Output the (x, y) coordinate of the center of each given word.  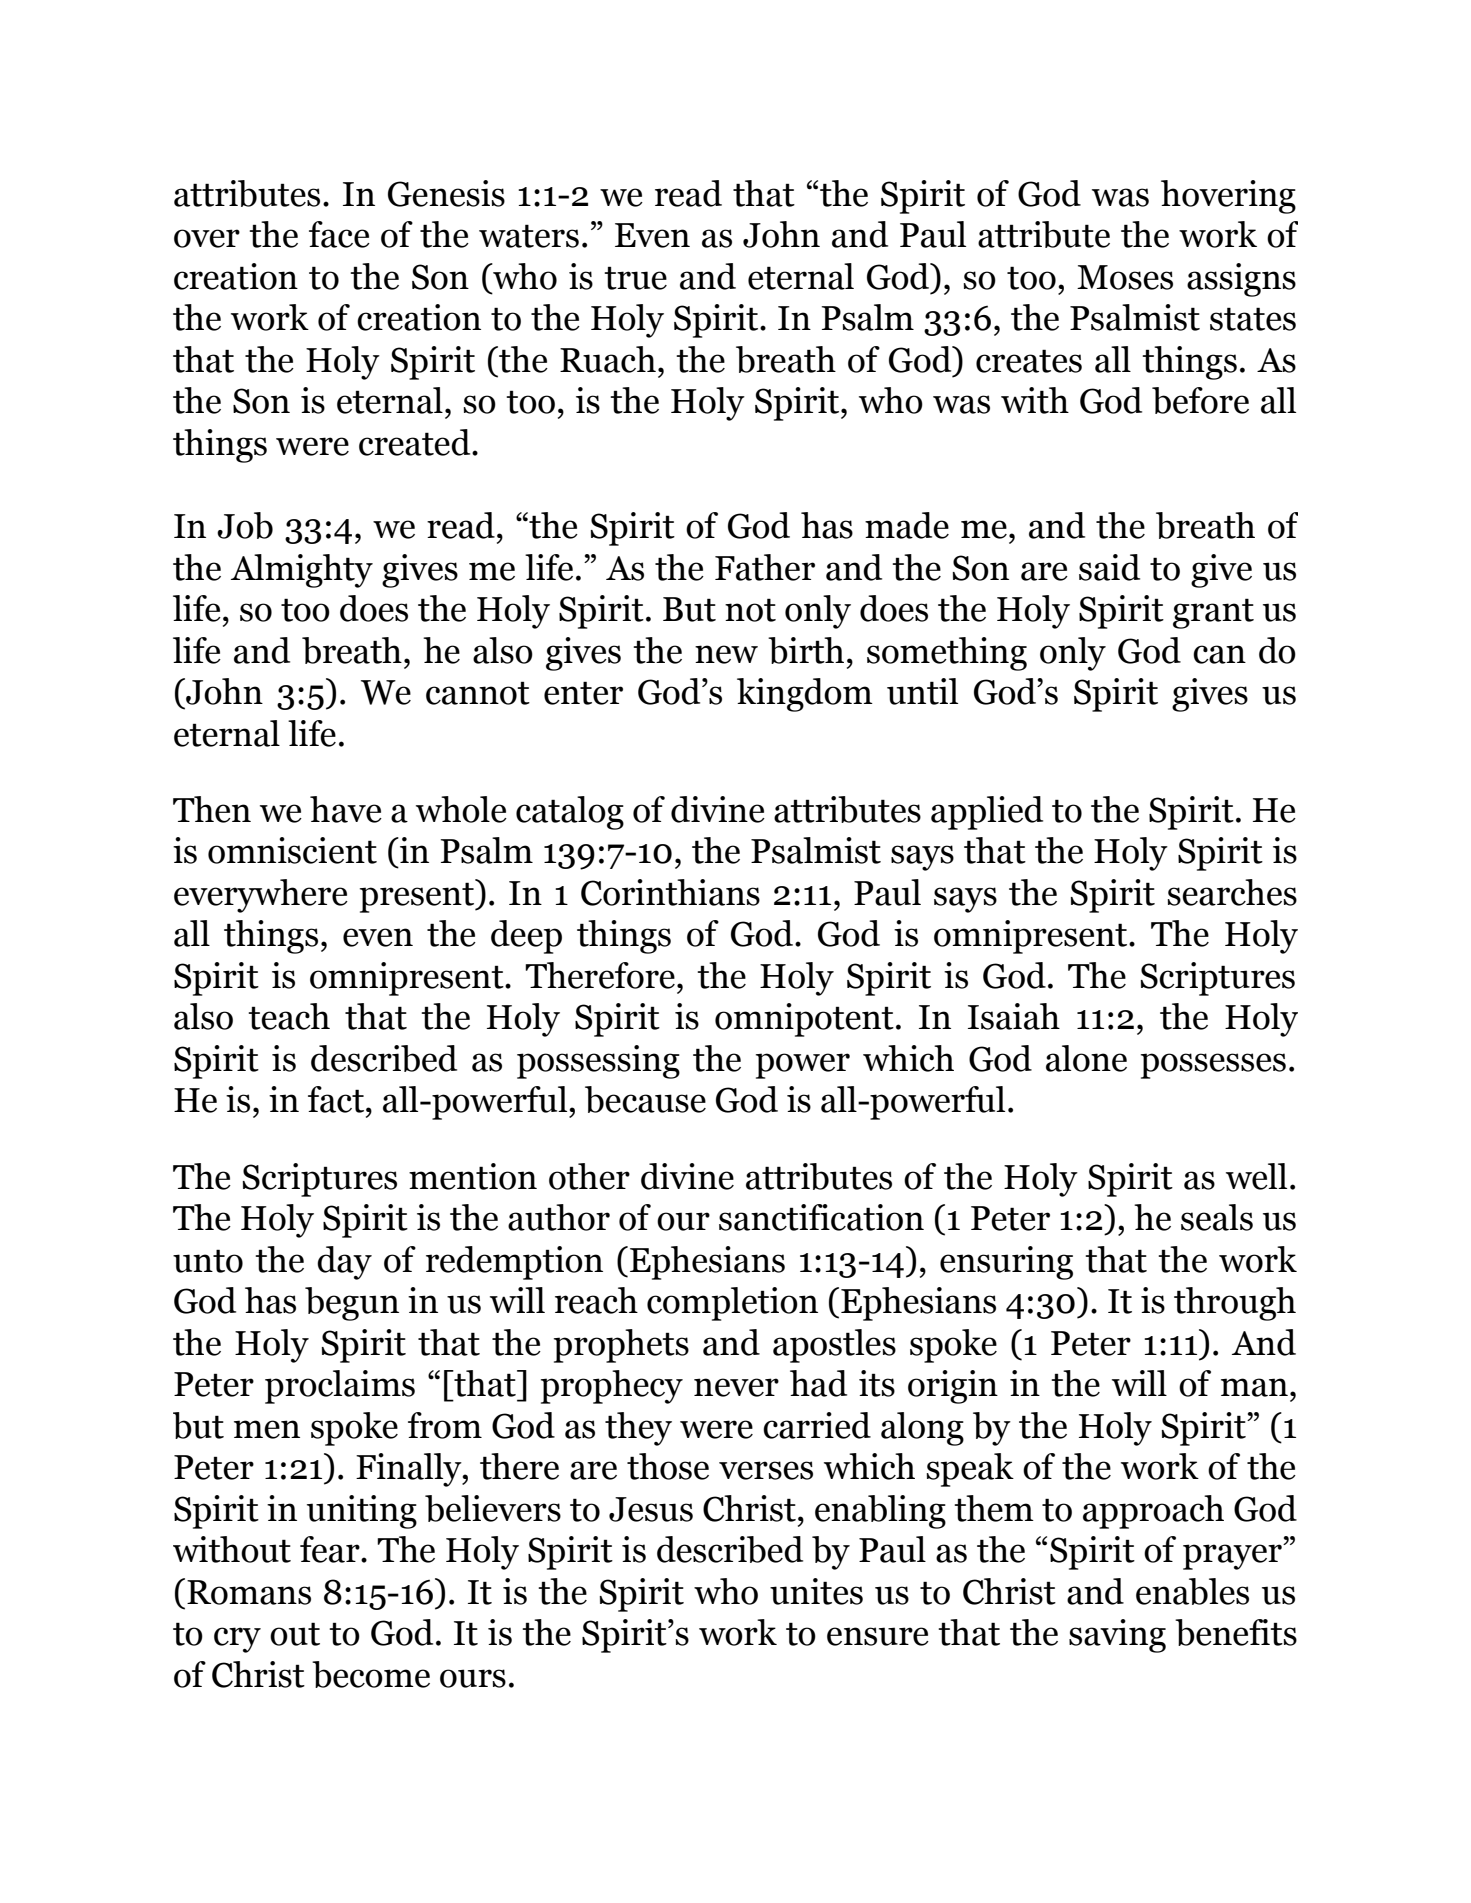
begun (352, 1304)
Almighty (302, 571)
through (1235, 1304)
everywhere (261, 896)
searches (1232, 892)
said (1109, 567)
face (339, 234)
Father (765, 567)
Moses (1125, 277)
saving (1117, 1636)
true (635, 278)
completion (732, 1304)
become (371, 1674)
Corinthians (670, 892)
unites (816, 1591)
